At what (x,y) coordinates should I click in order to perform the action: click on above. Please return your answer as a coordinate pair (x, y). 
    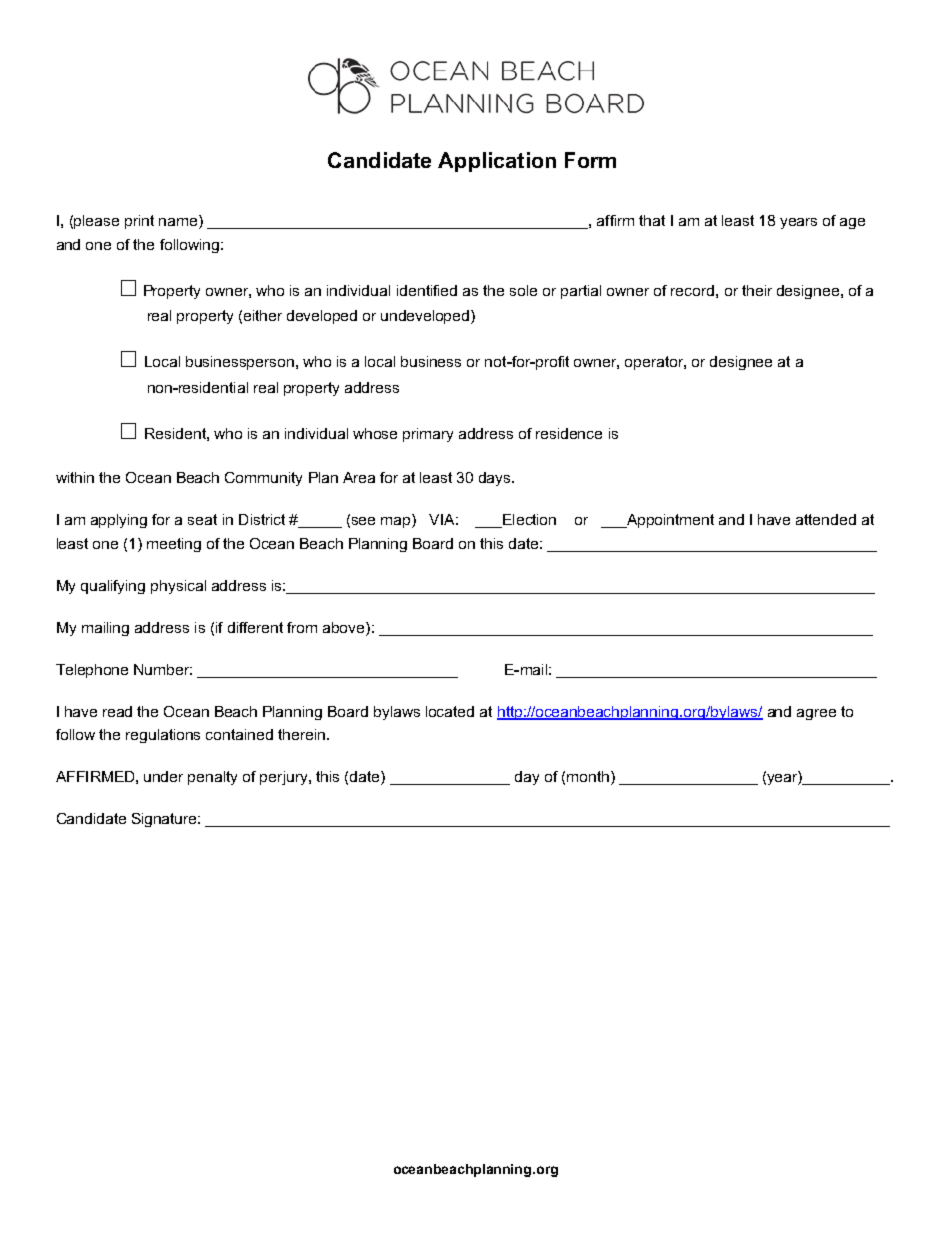
    Looking at the image, I should click on (345, 627).
